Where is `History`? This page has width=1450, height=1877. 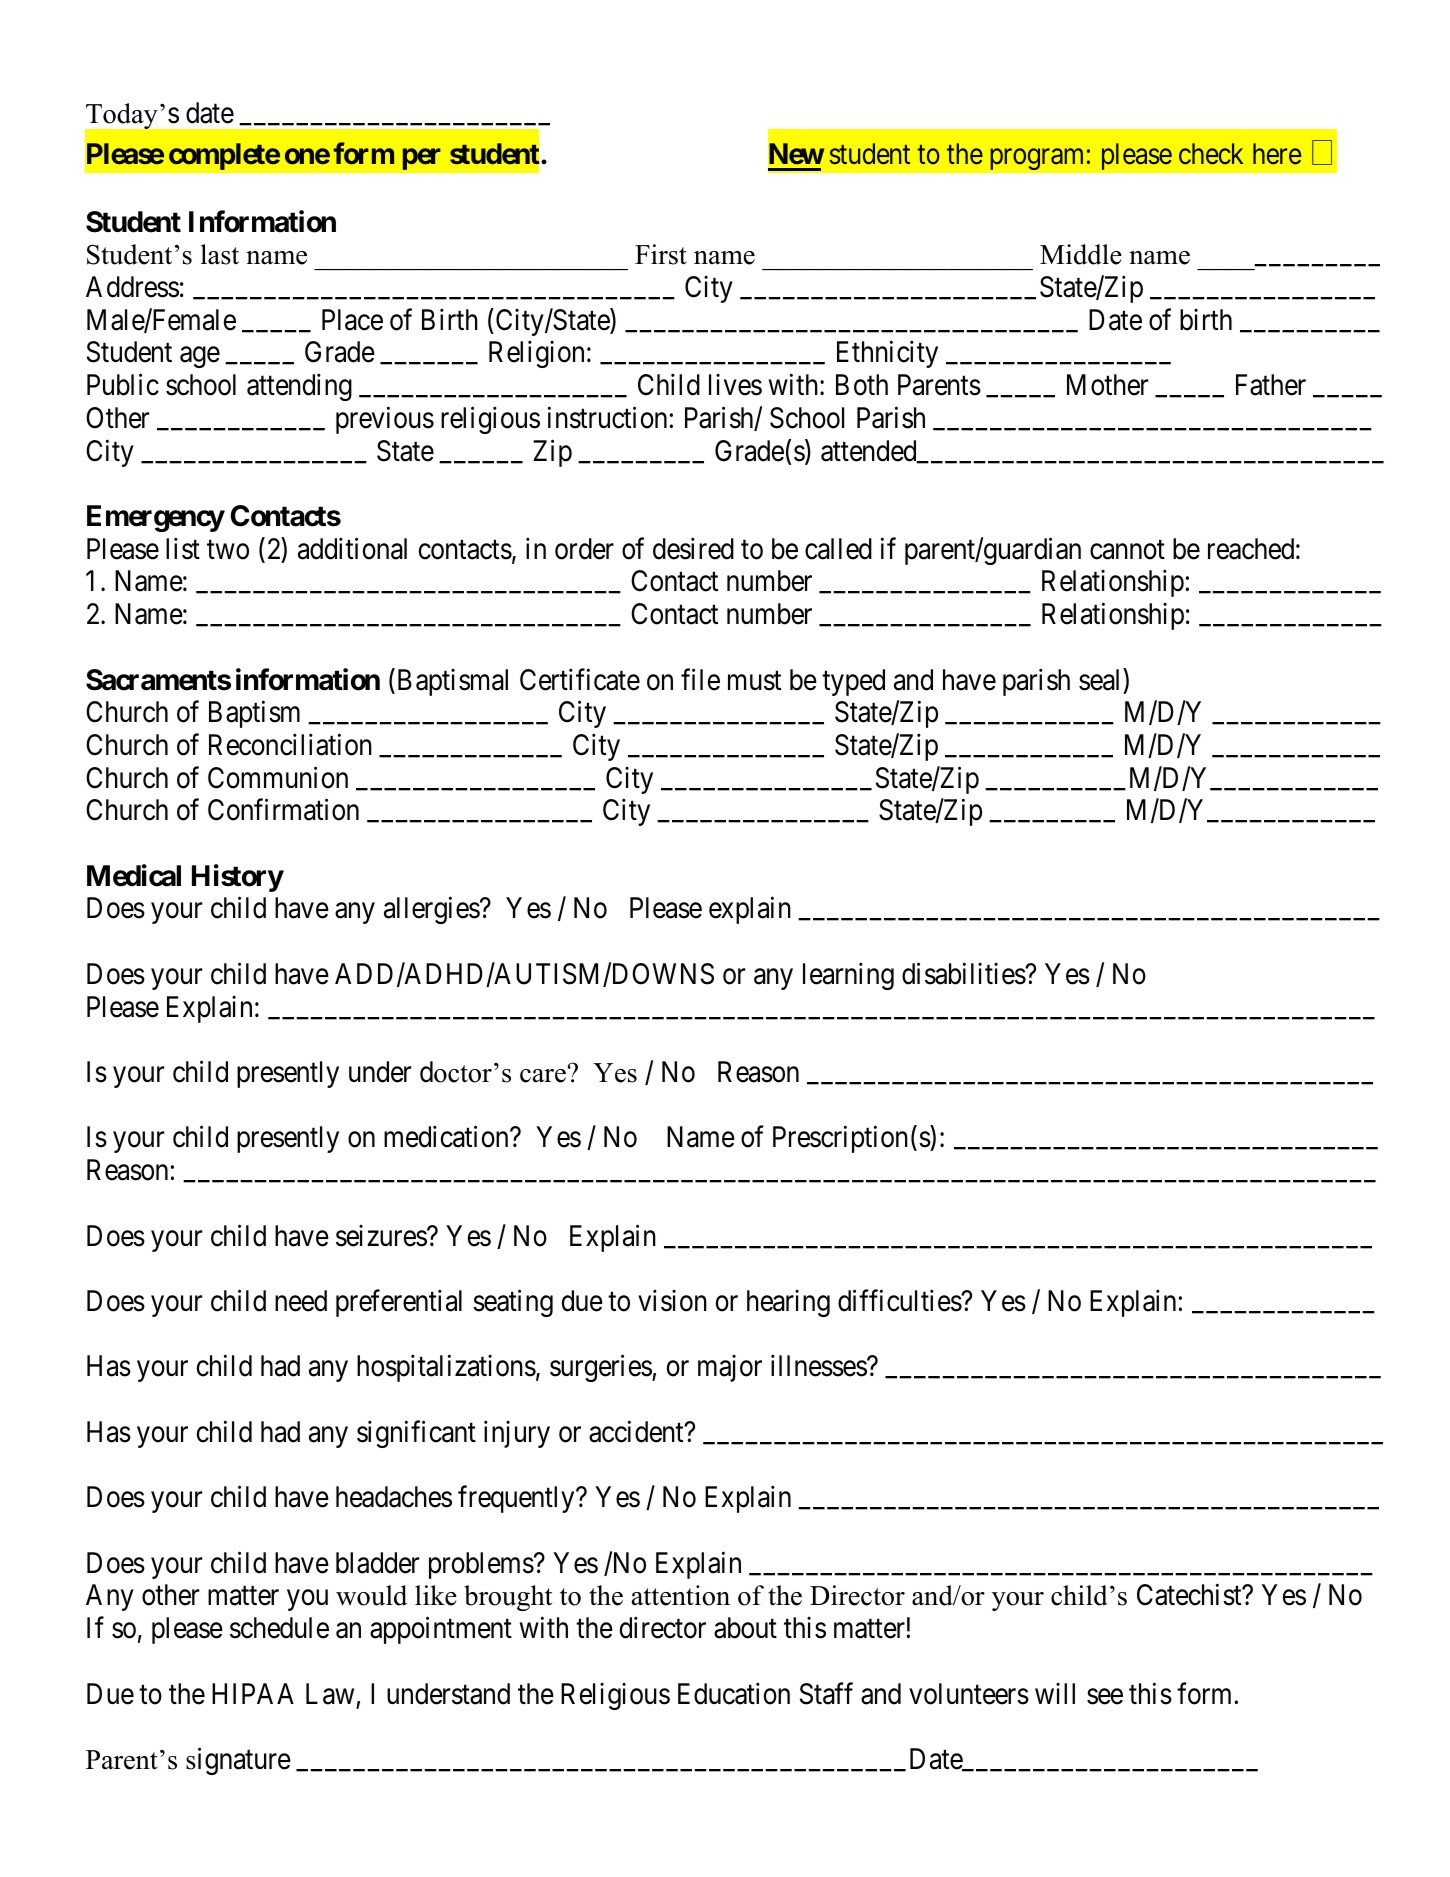 History is located at coordinates (238, 878).
